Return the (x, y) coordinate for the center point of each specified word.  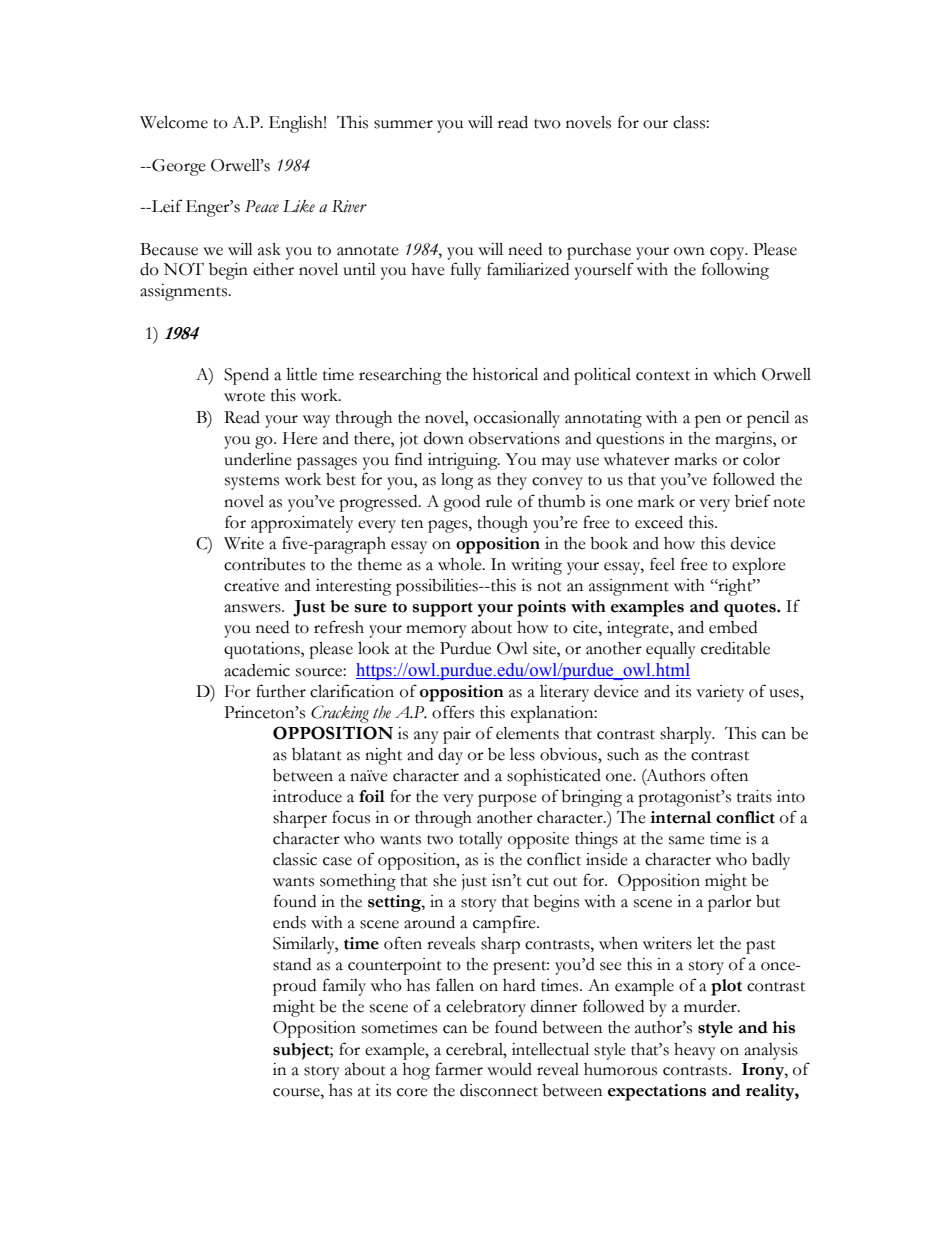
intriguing (464, 461)
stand (292, 964)
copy (728, 253)
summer (403, 124)
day (450, 756)
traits (754, 796)
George (178, 167)
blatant (317, 754)
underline (258, 459)
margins (744, 440)
